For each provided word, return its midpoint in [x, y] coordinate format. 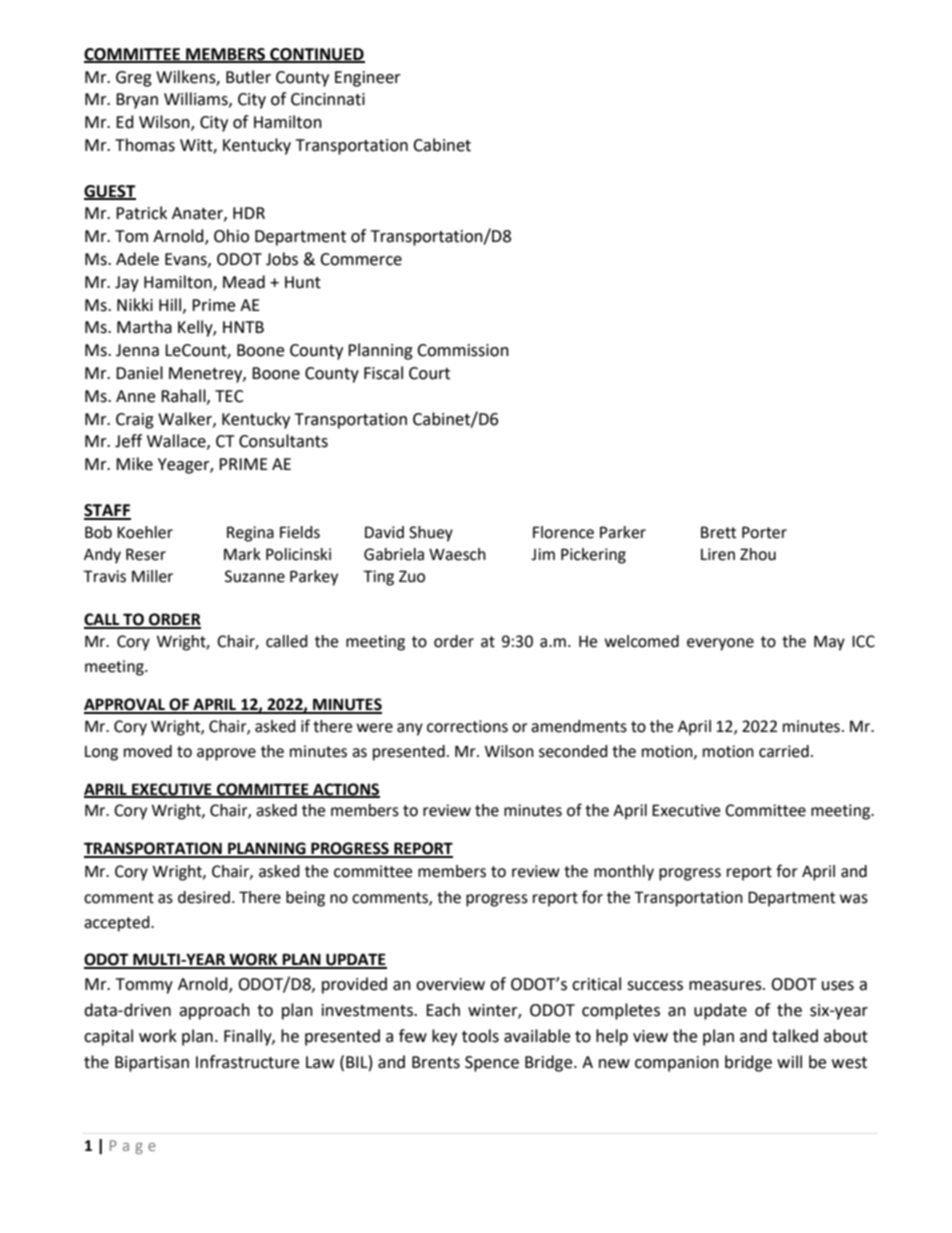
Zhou [758, 554]
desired [204, 897]
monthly [624, 873]
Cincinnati [328, 99]
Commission [463, 350]
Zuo [412, 576]
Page [133, 1147]
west [849, 1063]
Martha [144, 327]
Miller [152, 576]
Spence [492, 1064]
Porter [764, 532]
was [854, 899]
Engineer [368, 79]
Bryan [137, 101]
